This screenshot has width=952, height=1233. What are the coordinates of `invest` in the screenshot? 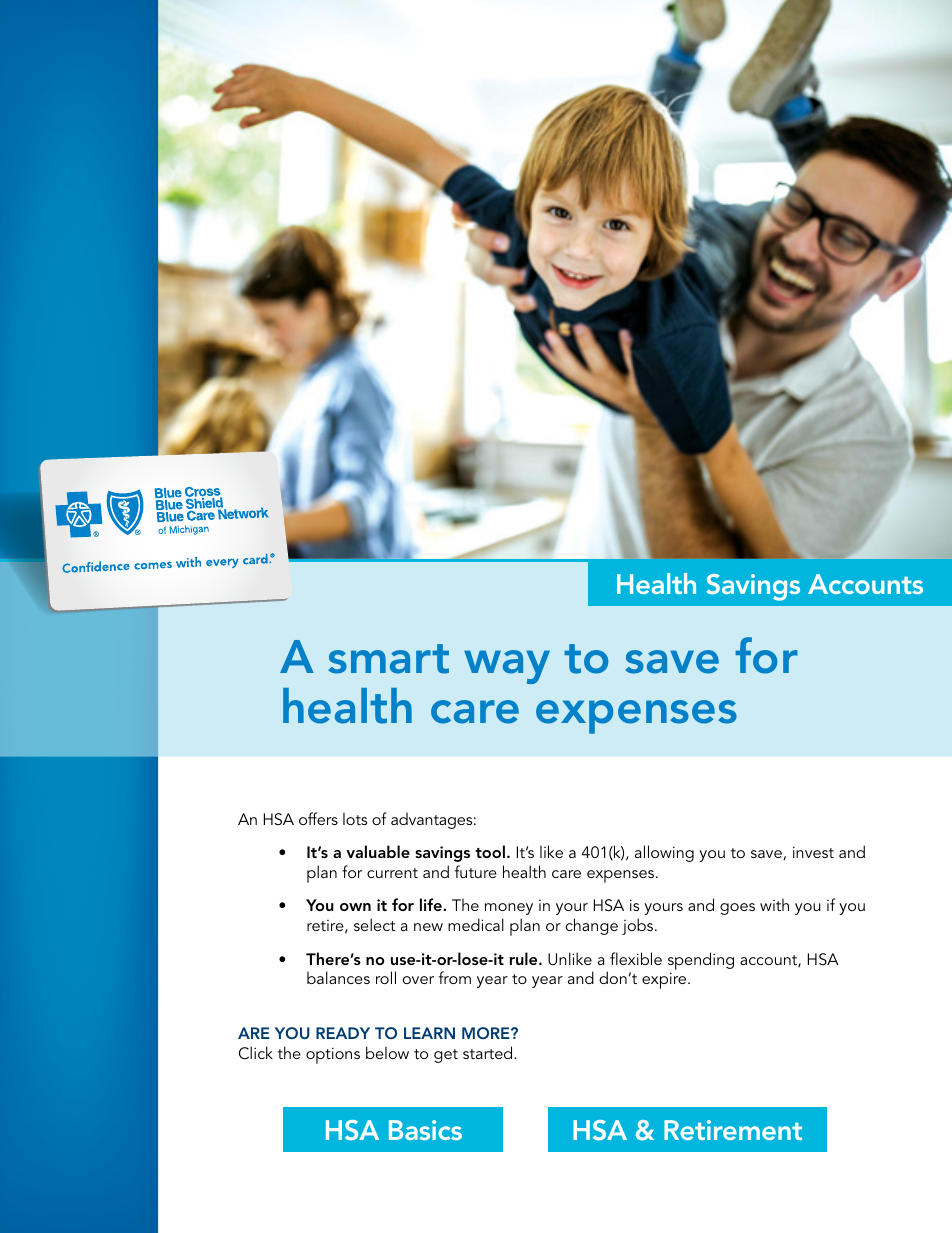 It's located at (813, 852).
